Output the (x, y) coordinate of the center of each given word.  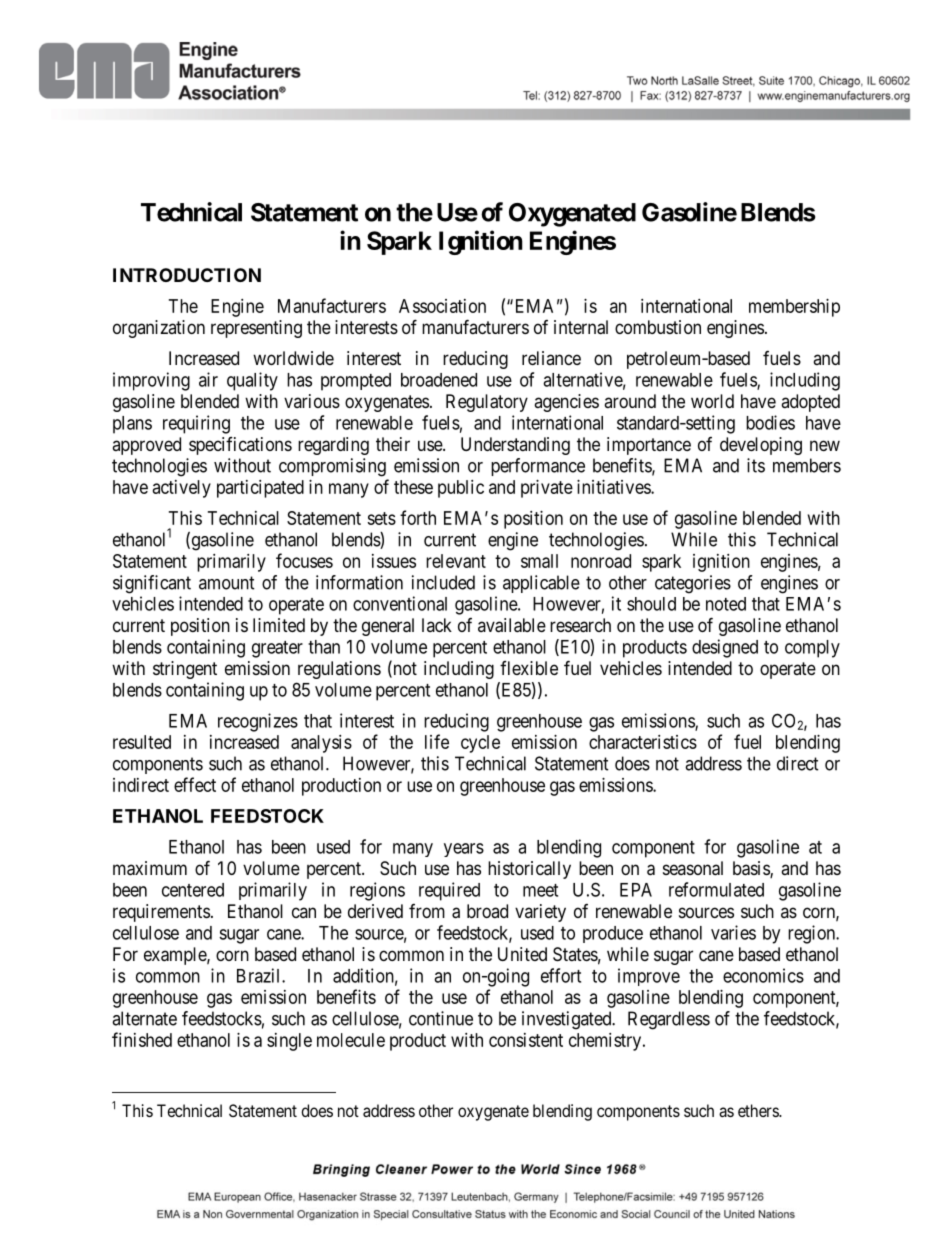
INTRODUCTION (187, 275)
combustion (658, 327)
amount (227, 583)
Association (442, 306)
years (464, 850)
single (289, 1042)
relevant (456, 561)
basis (752, 869)
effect (195, 784)
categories (693, 584)
